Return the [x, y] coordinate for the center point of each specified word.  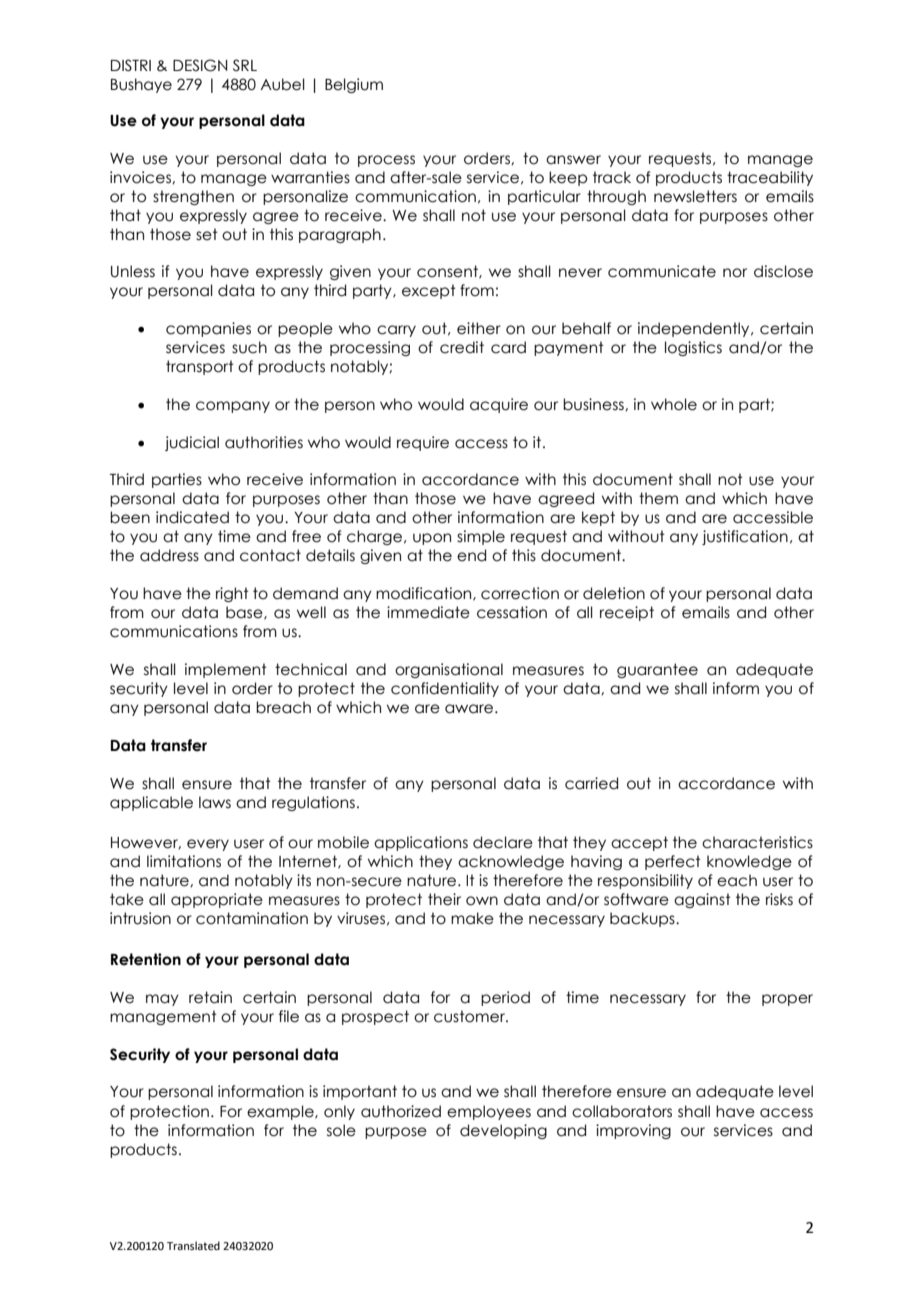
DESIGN [200, 65]
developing [503, 1131]
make [472, 918]
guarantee [657, 670]
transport [200, 367]
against [702, 900]
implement [226, 670]
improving [633, 1131]
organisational [449, 670]
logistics [693, 348]
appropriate [217, 900]
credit [462, 347]
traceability [770, 178]
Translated [193, 1245]
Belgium [354, 85]
